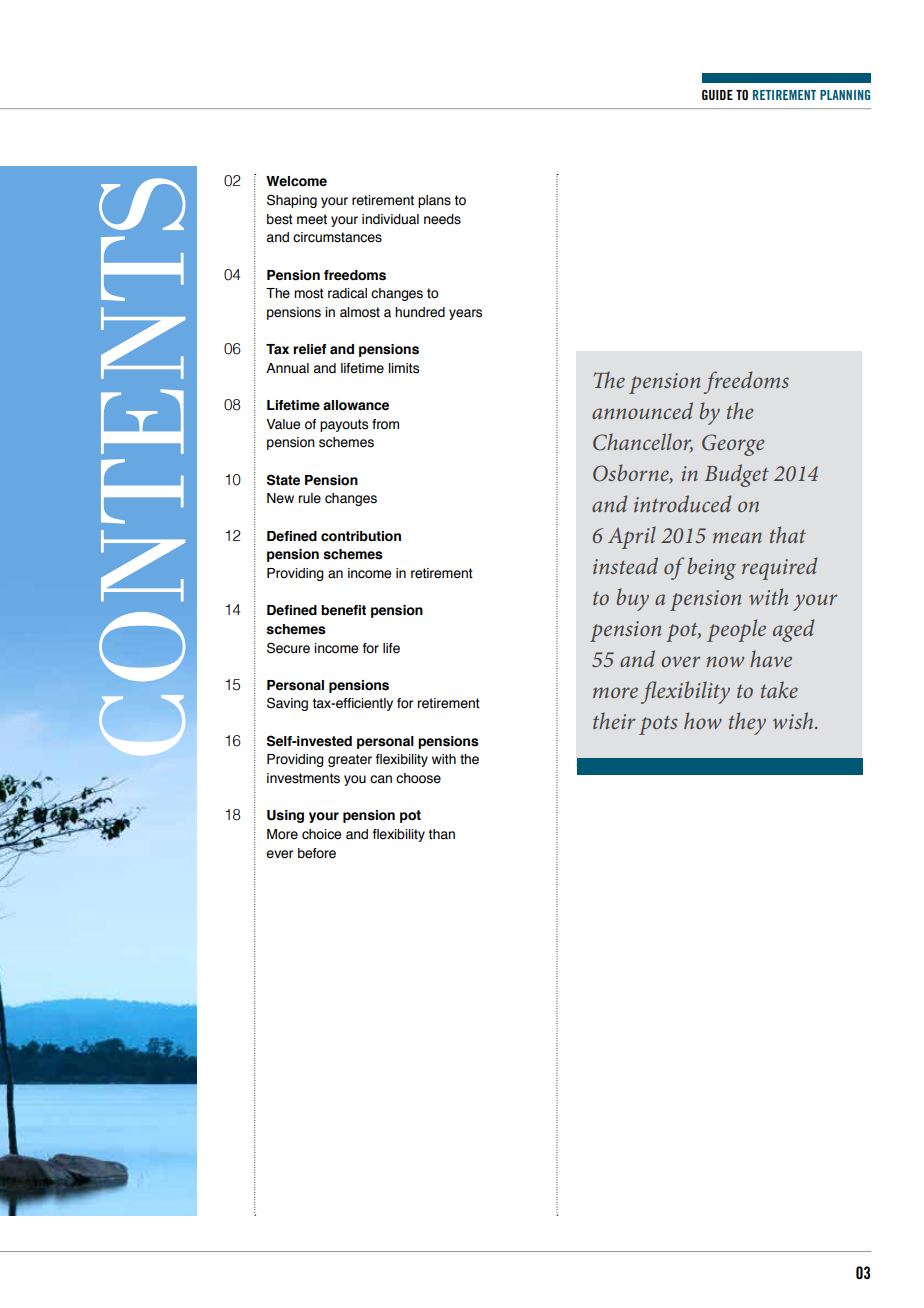 The height and width of the document is (1308, 924). I want to click on choice, so click(321, 834).
